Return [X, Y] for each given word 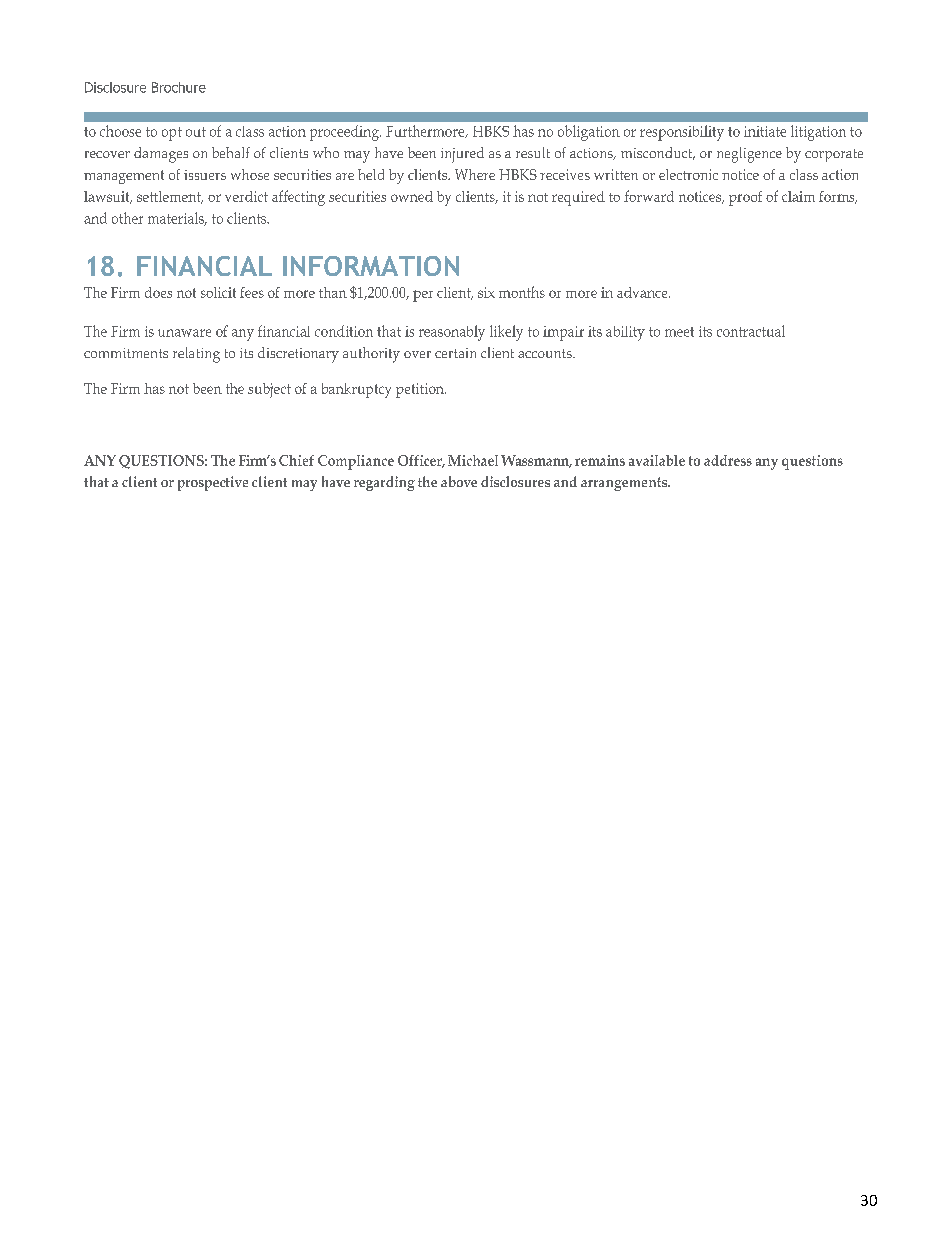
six [486, 292]
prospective [213, 483]
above [459, 481]
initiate [765, 131]
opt [172, 134]
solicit [218, 292]
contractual [751, 331]
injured [462, 155]
